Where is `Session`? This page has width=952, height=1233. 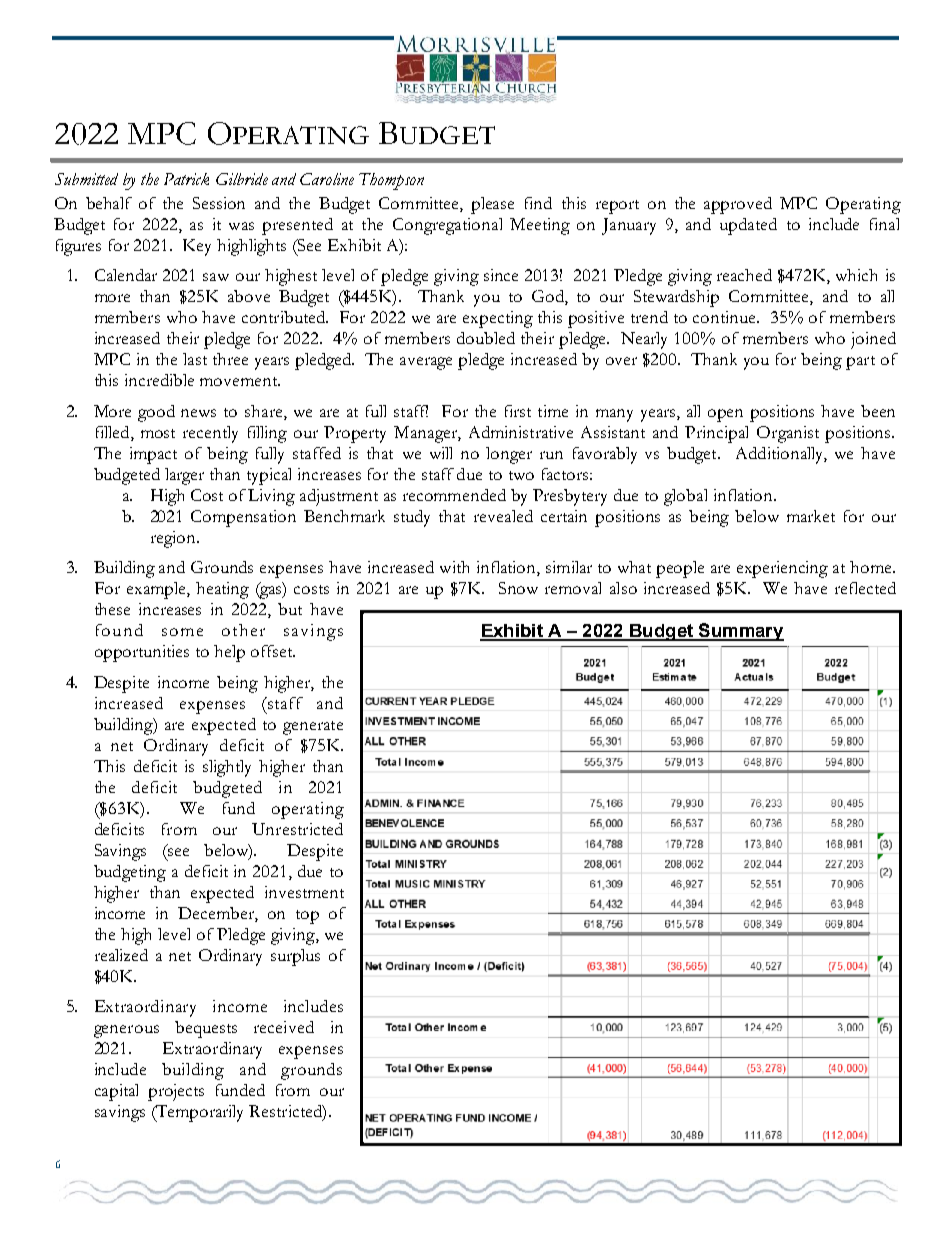
Session is located at coordinates (219, 203).
